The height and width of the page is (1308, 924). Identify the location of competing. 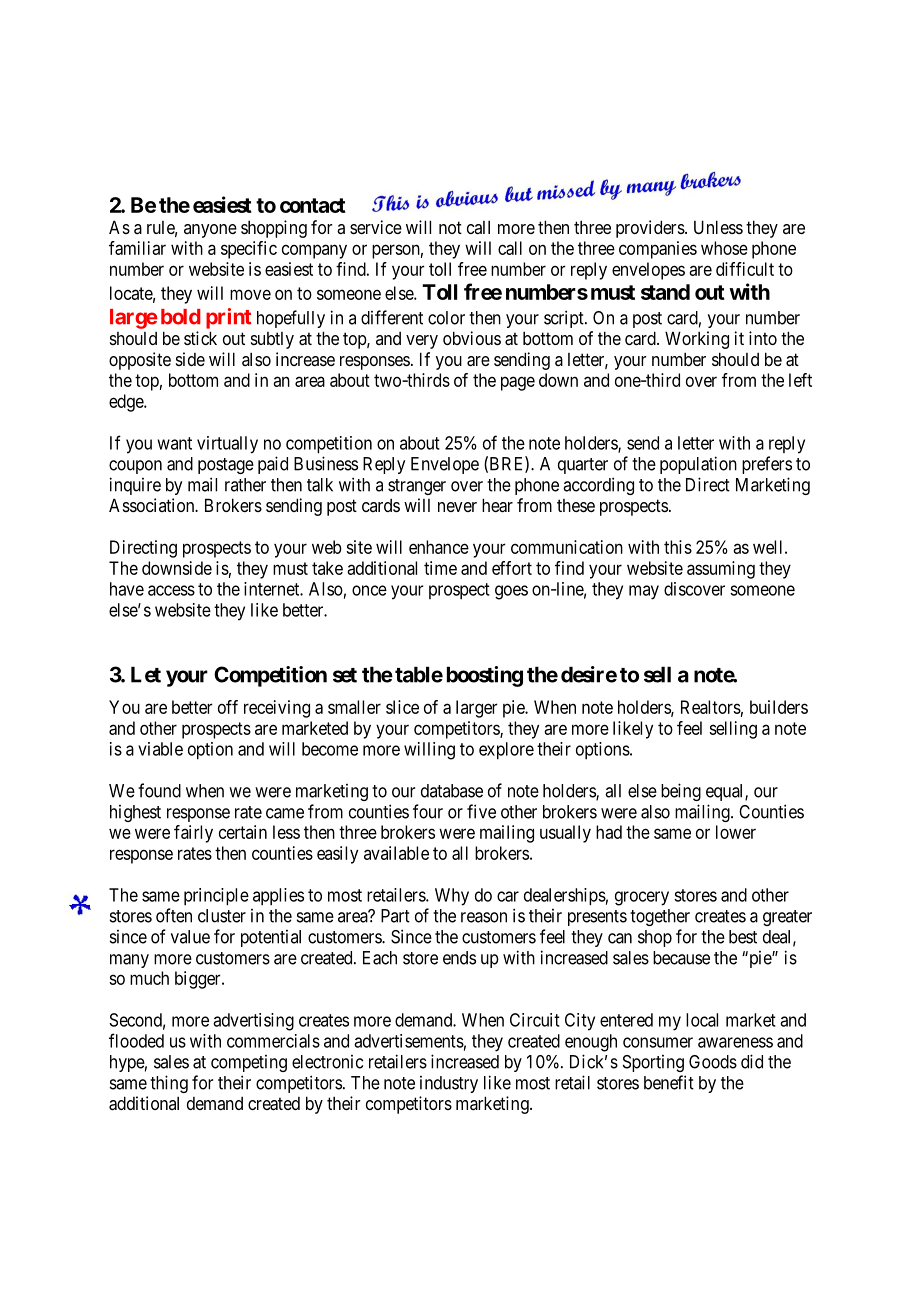
(249, 1063).
